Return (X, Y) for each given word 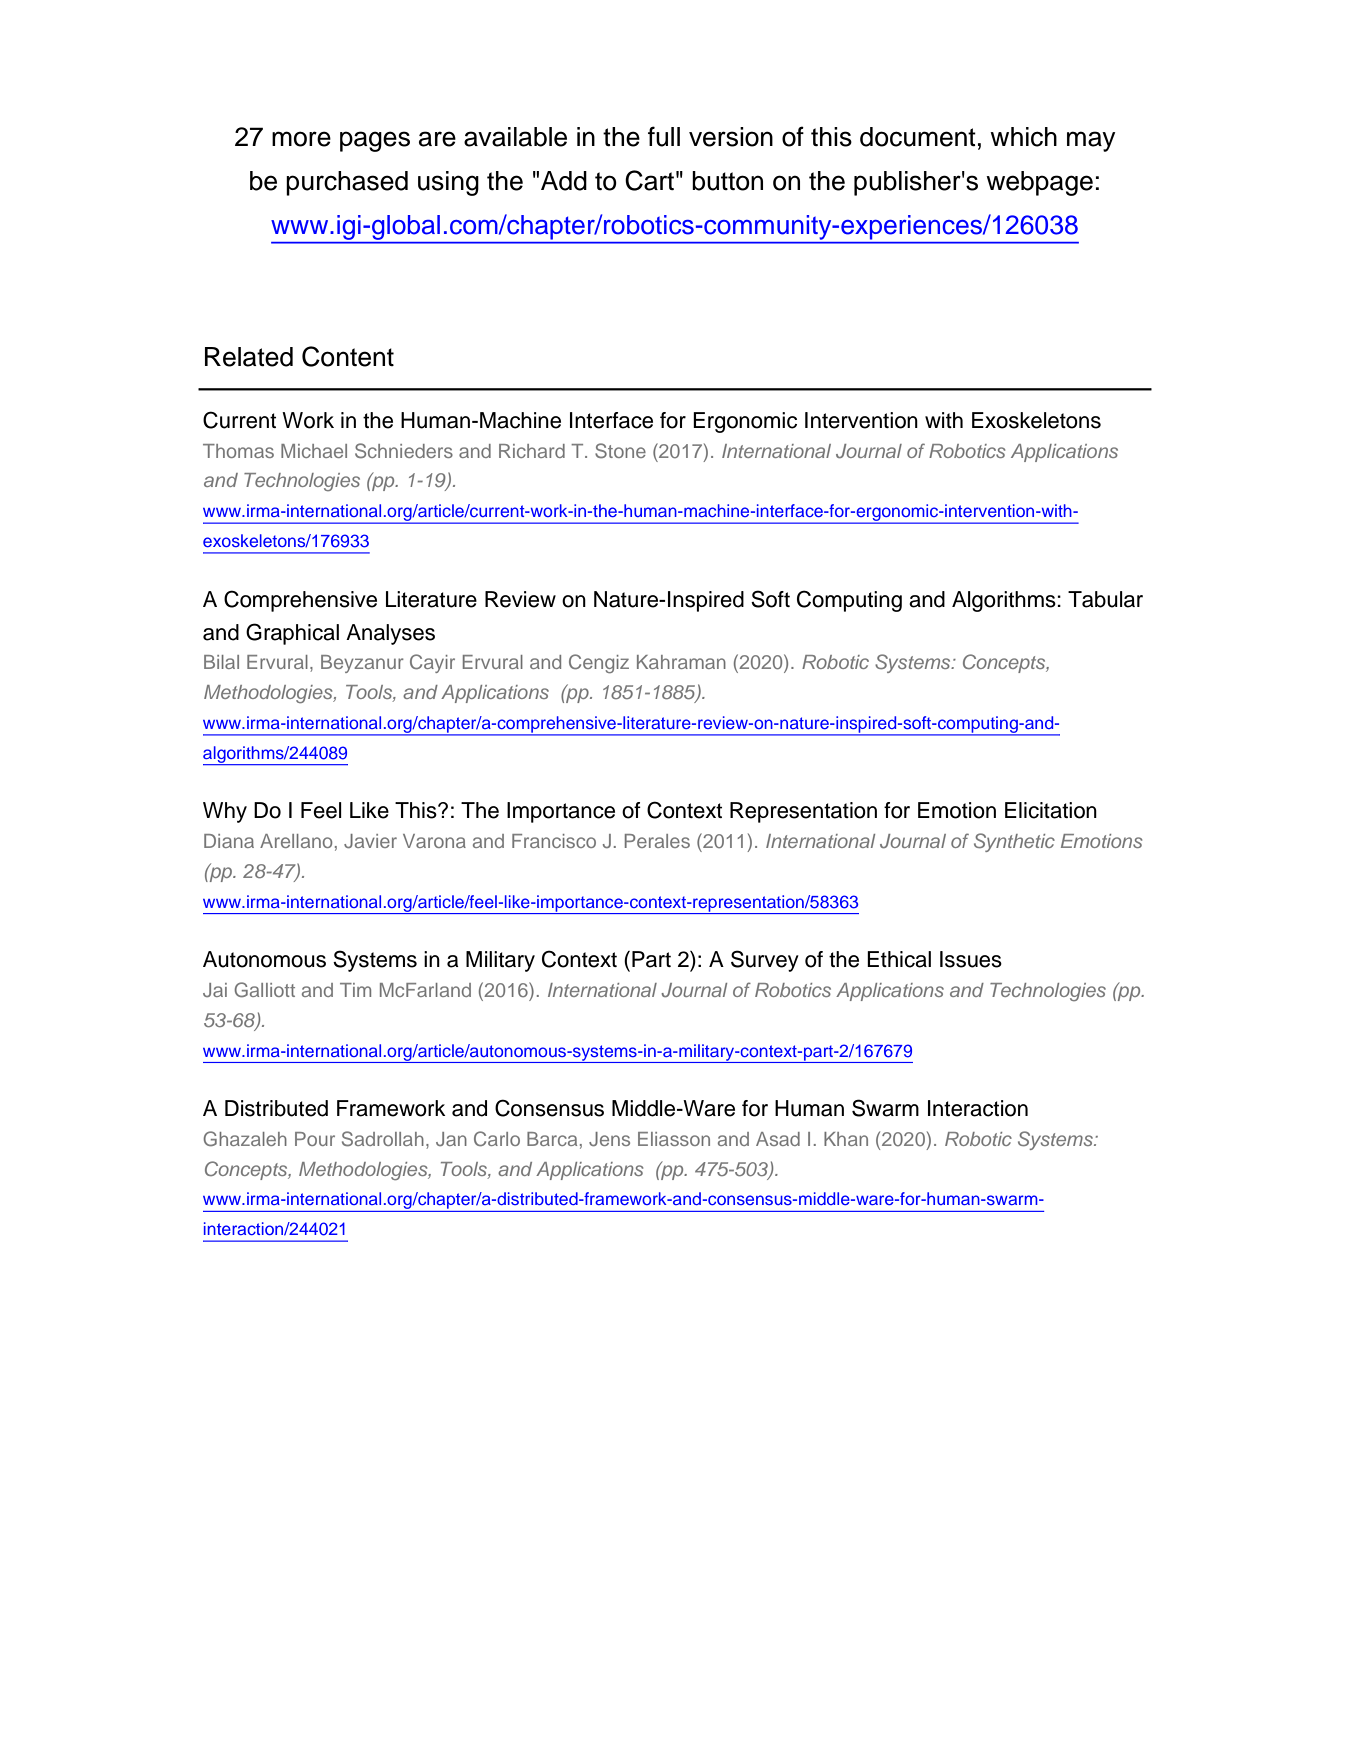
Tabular (1105, 599)
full (664, 136)
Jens (609, 1139)
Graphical (292, 634)
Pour (315, 1139)
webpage (1039, 183)
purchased (347, 183)
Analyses (390, 634)
